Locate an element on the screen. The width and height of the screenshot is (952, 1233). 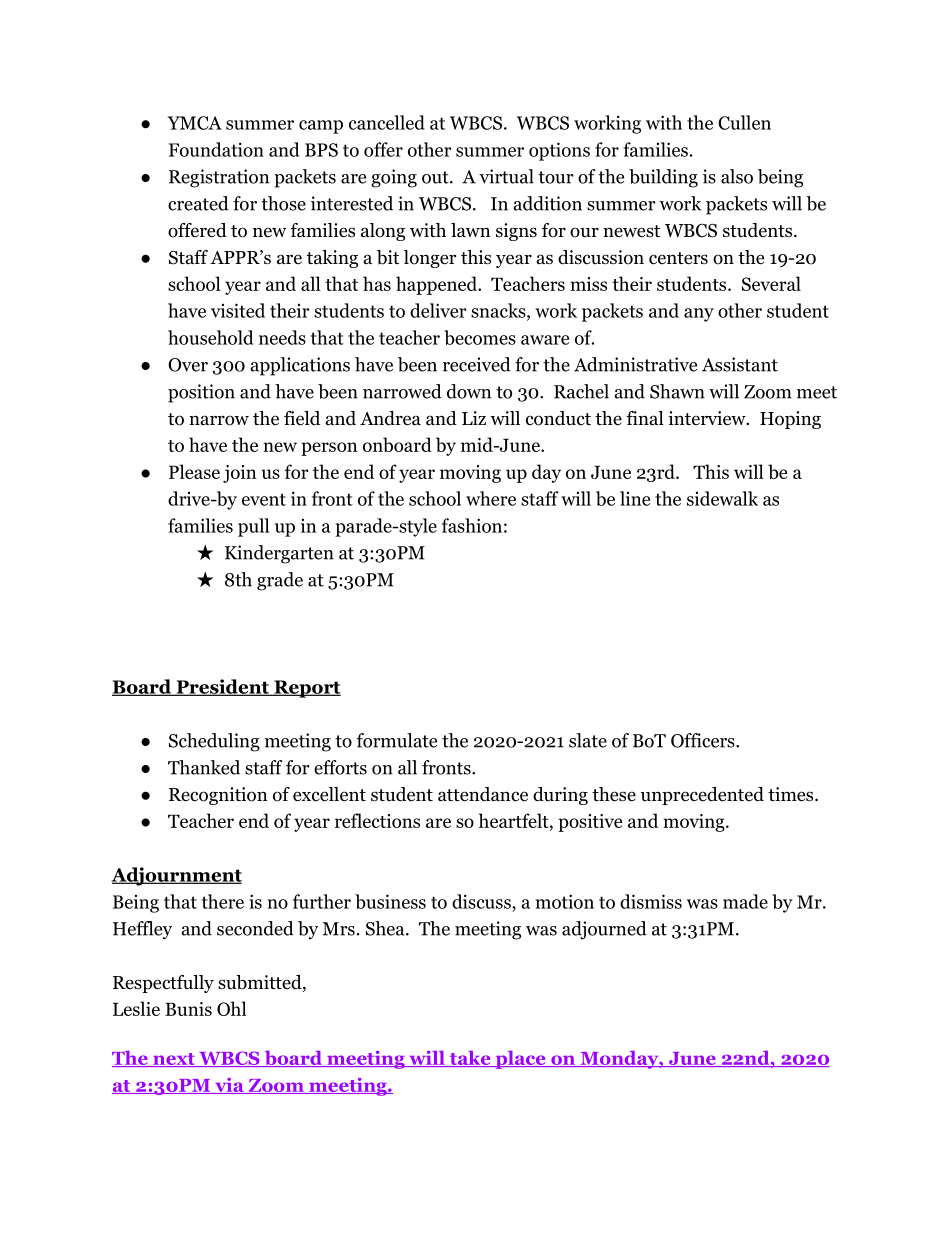
out is located at coordinates (436, 177).
